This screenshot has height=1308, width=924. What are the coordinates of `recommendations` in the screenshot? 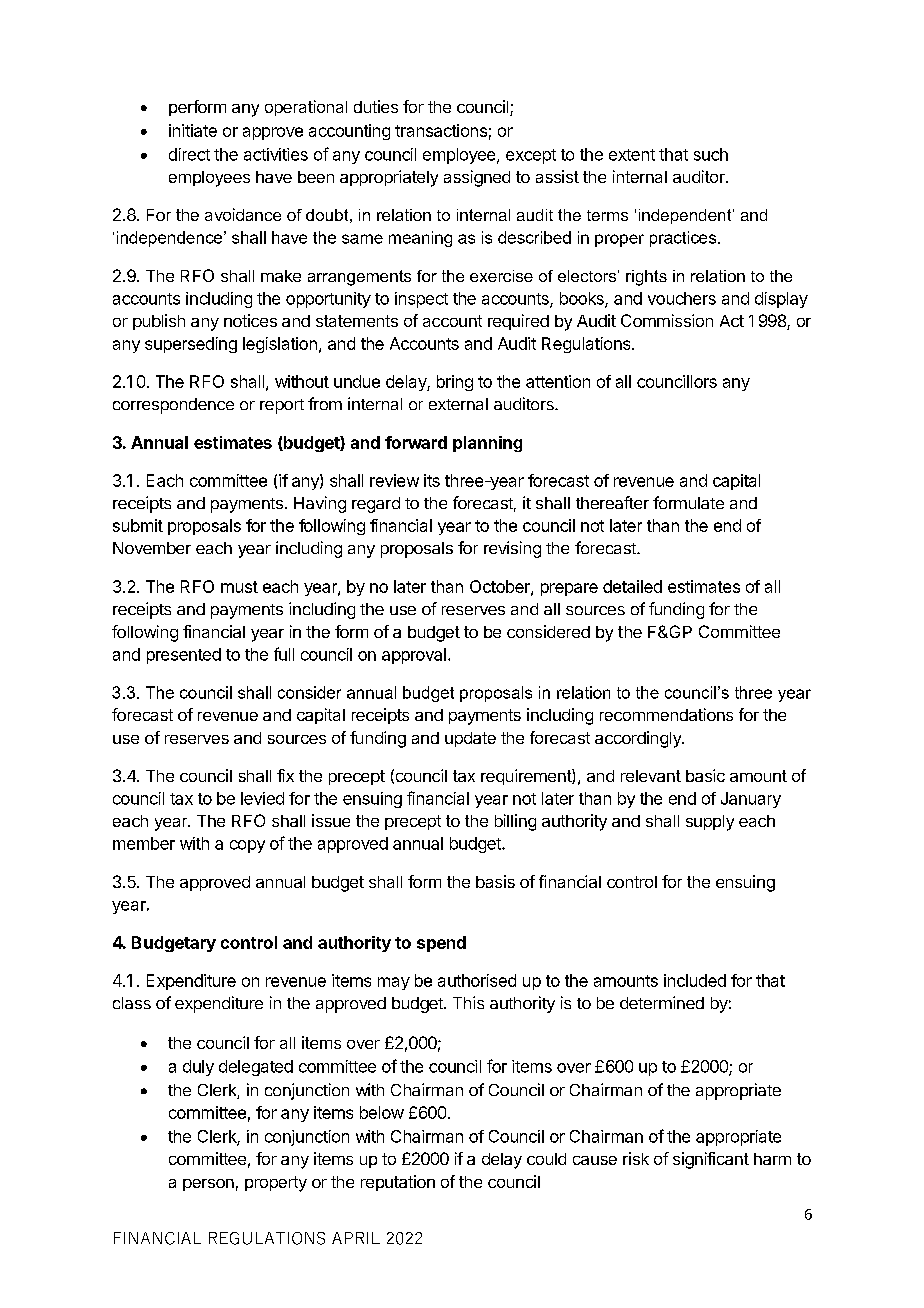 It's located at (666, 714).
